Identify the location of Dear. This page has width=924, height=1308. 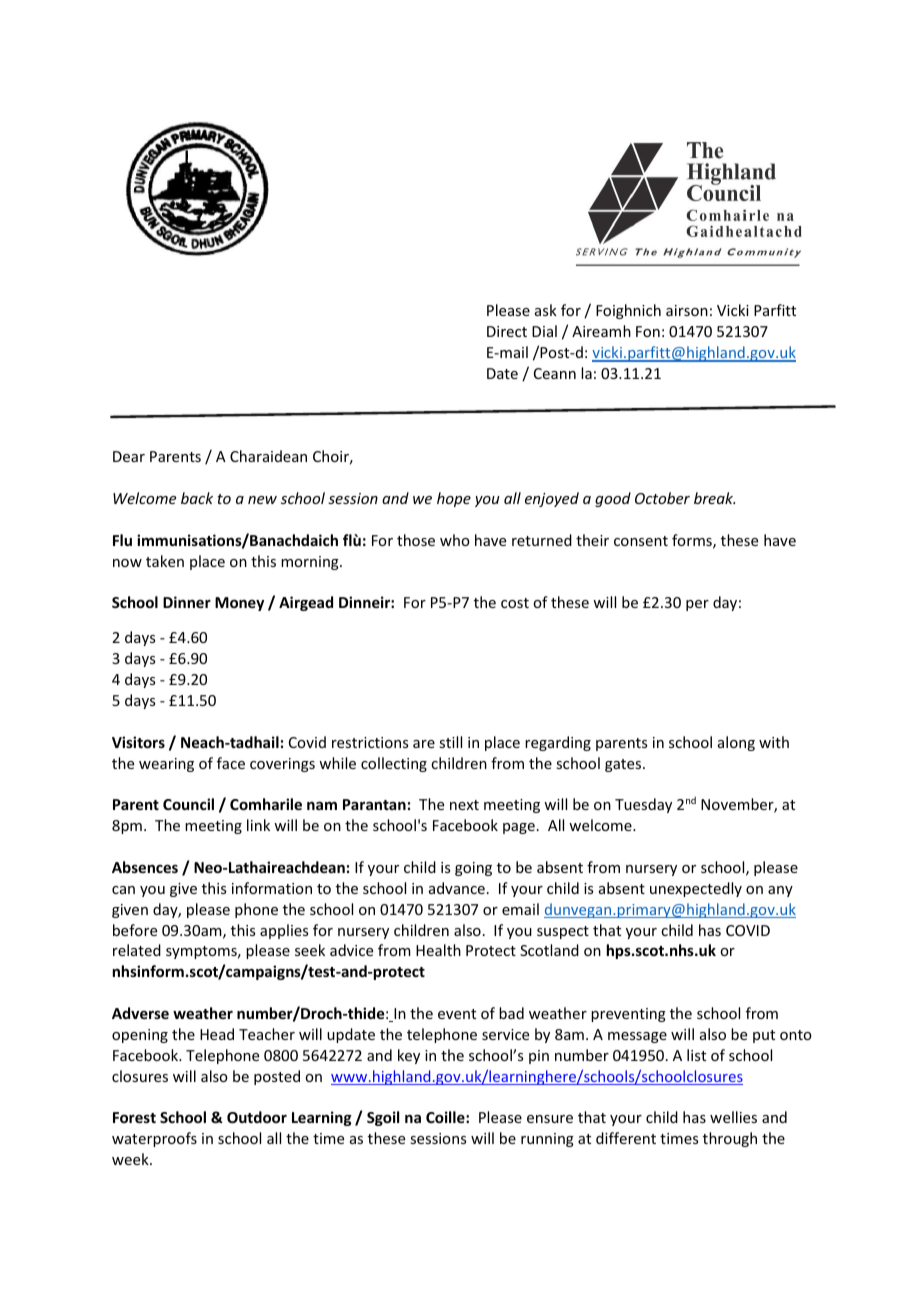
(129, 456).
